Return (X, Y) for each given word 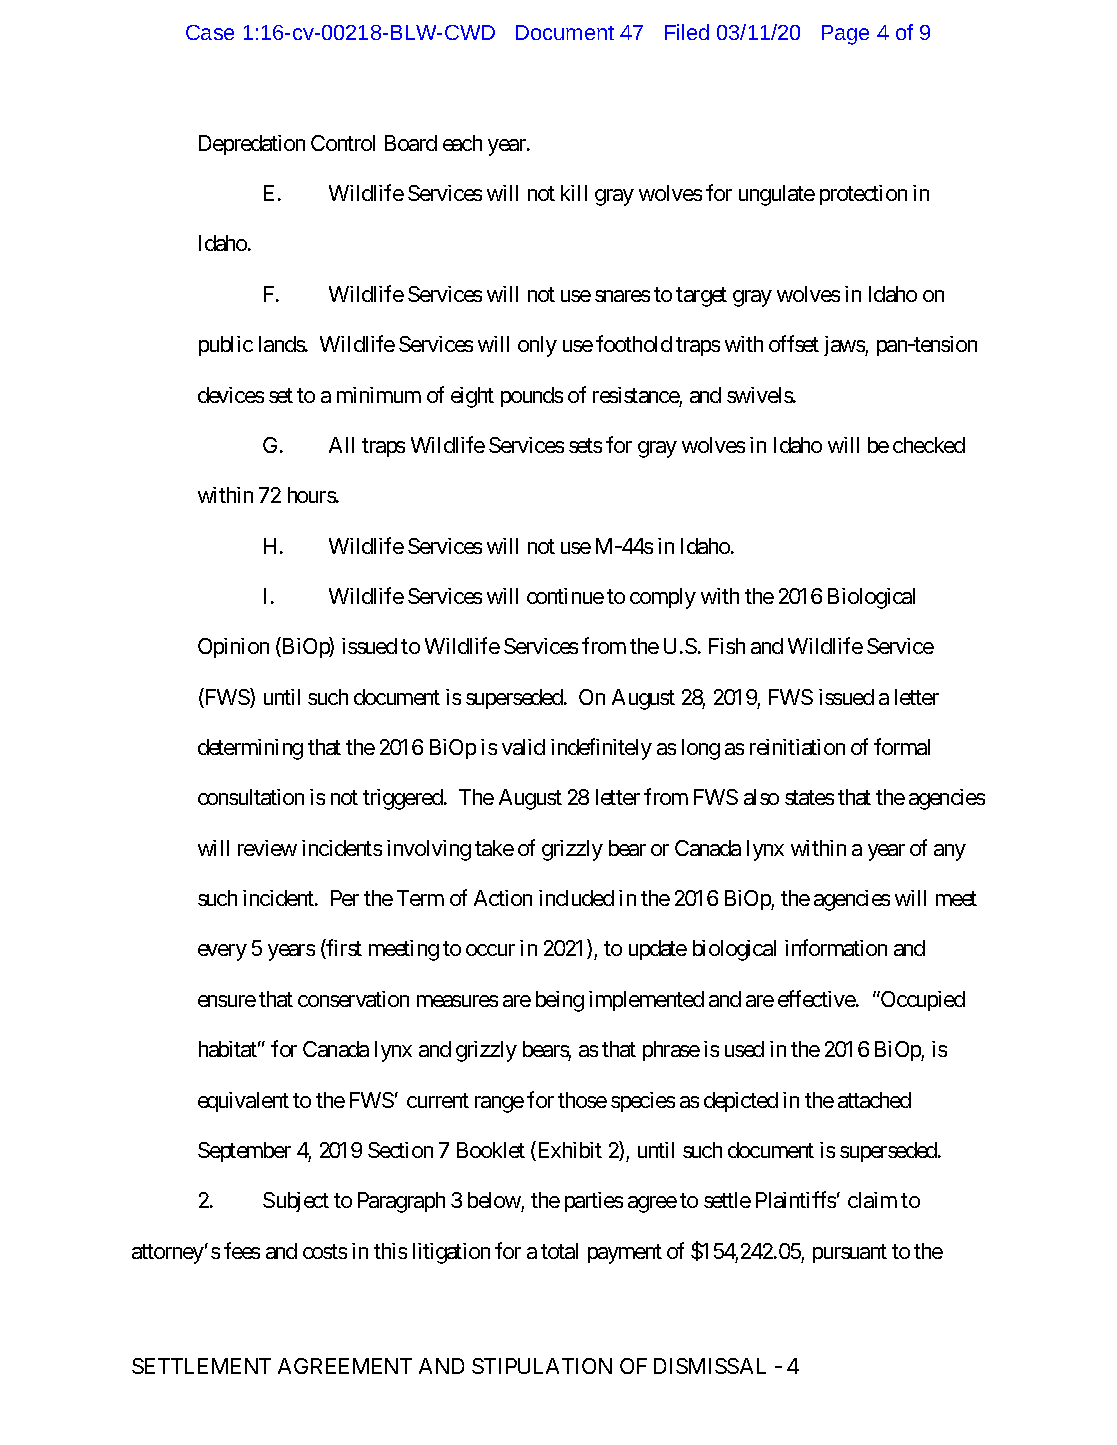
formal (902, 746)
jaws (845, 346)
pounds (532, 397)
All (341, 445)
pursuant (850, 1253)
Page (845, 35)
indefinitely (601, 749)
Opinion (233, 648)
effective (817, 998)
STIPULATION (542, 1366)
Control (343, 143)
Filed (687, 32)
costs (325, 1251)
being (560, 1001)
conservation (353, 999)
